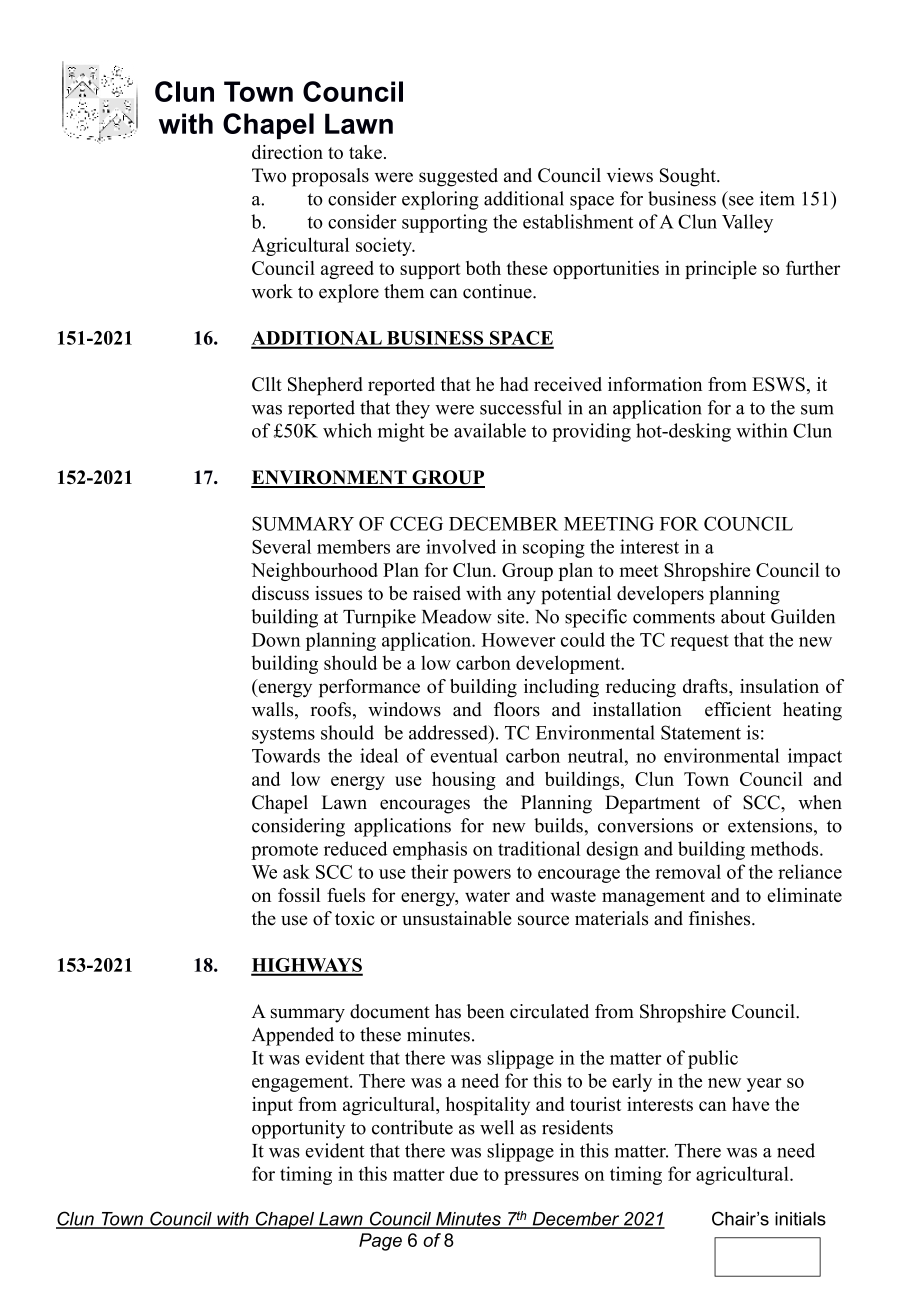  Describe the element at coordinates (298, 1129) in the screenshot. I see `opportunity` at that location.
